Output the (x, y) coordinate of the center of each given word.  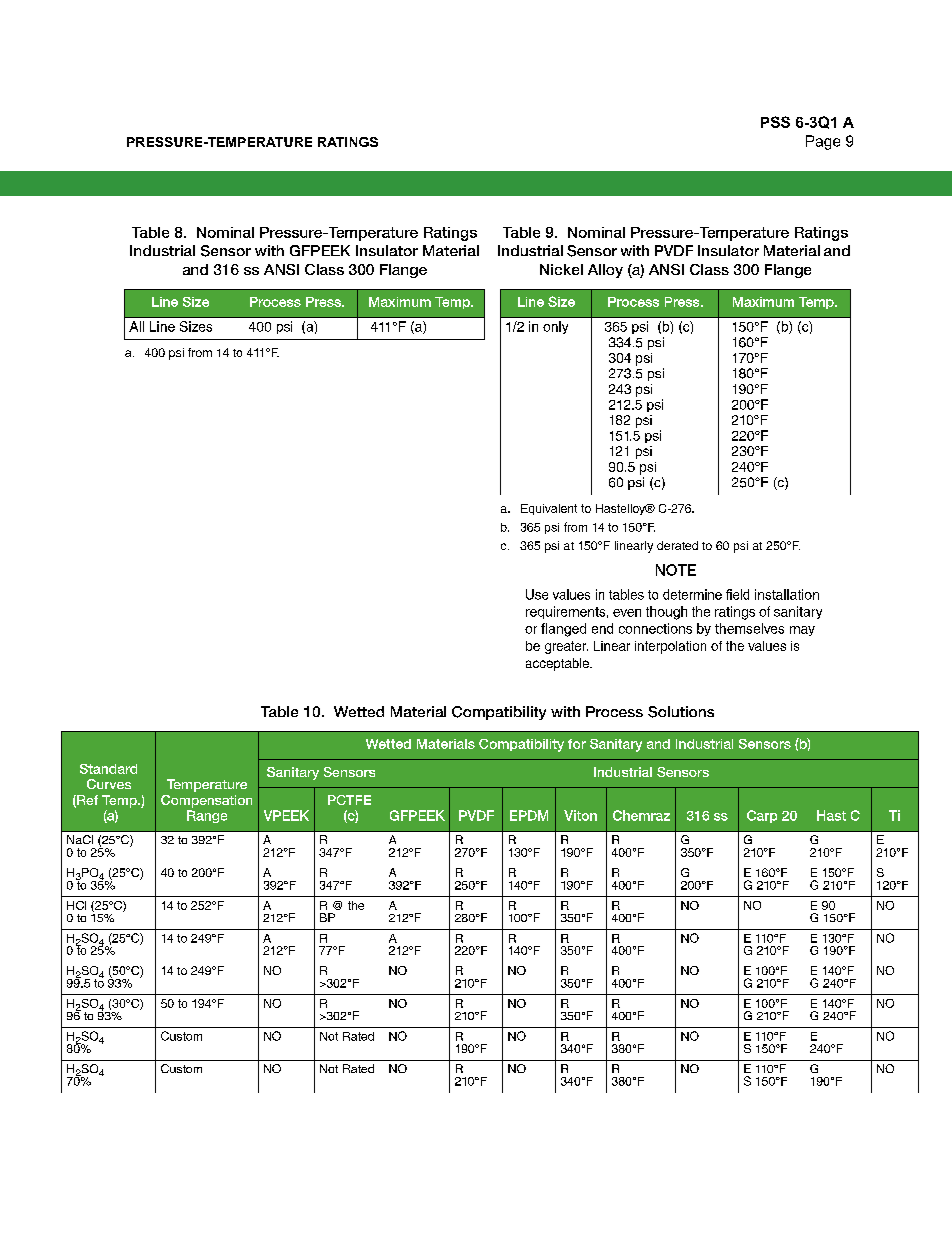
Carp (762, 816)
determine (692, 594)
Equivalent (549, 509)
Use (537, 594)
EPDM (529, 815)
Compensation (206, 801)
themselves (749, 628)
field (737, 594)
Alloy (605, 271)
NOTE (676, 570)
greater (566, 647)
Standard (108, 769)
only (555, 327)
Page (823, 142)
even (627, 613)
